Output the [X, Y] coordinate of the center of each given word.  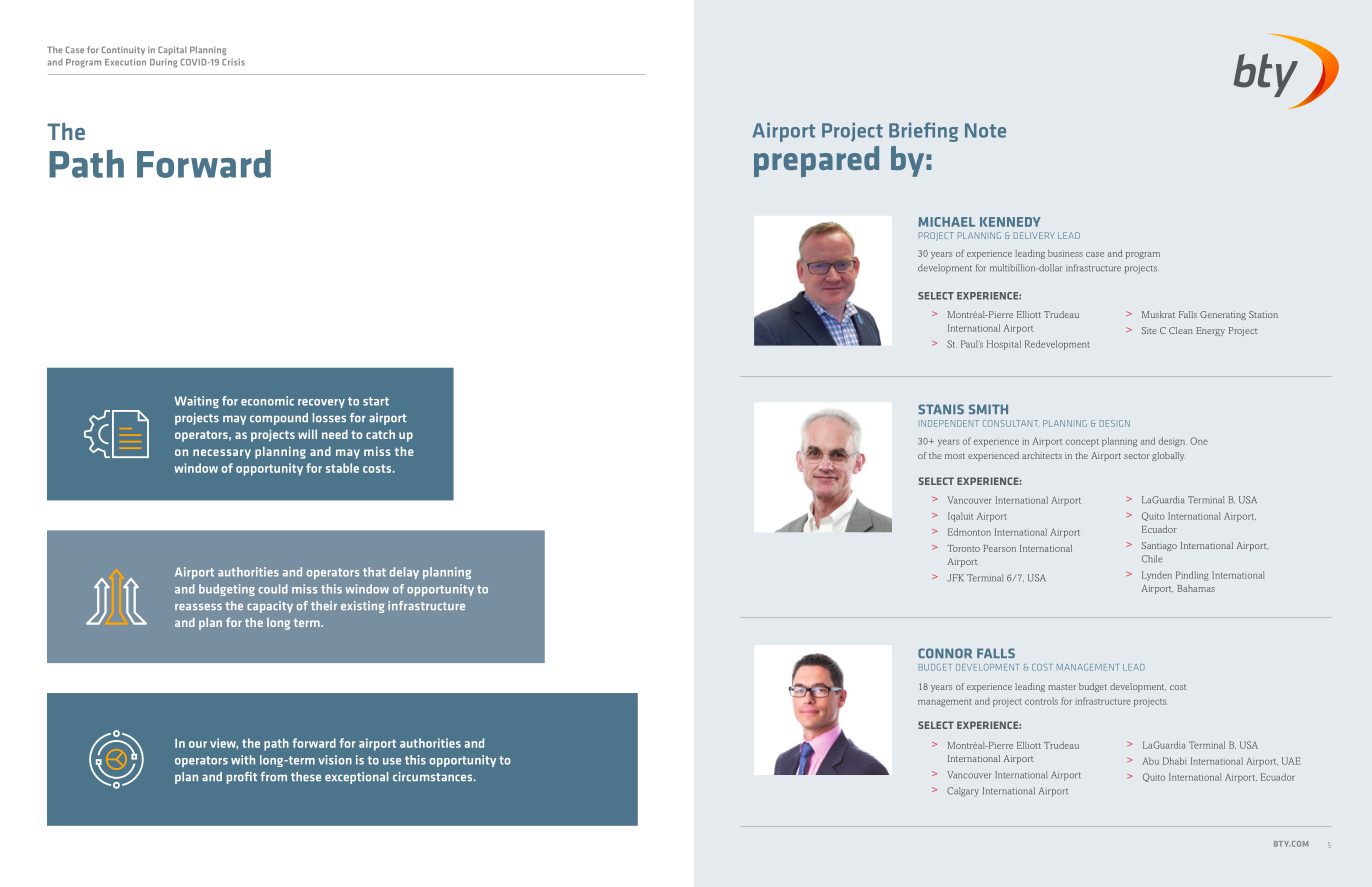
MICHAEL [946, 222]
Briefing [923, 132]
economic [267, 401]
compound [279, 419]
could [273, 589]
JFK [955, 578]
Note [985, 130]
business [1065, 253]
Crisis [233, 62]
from [273, 777]
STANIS [941, 409]
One [1199, 441]
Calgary [963, 792]
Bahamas [1196, 588]
